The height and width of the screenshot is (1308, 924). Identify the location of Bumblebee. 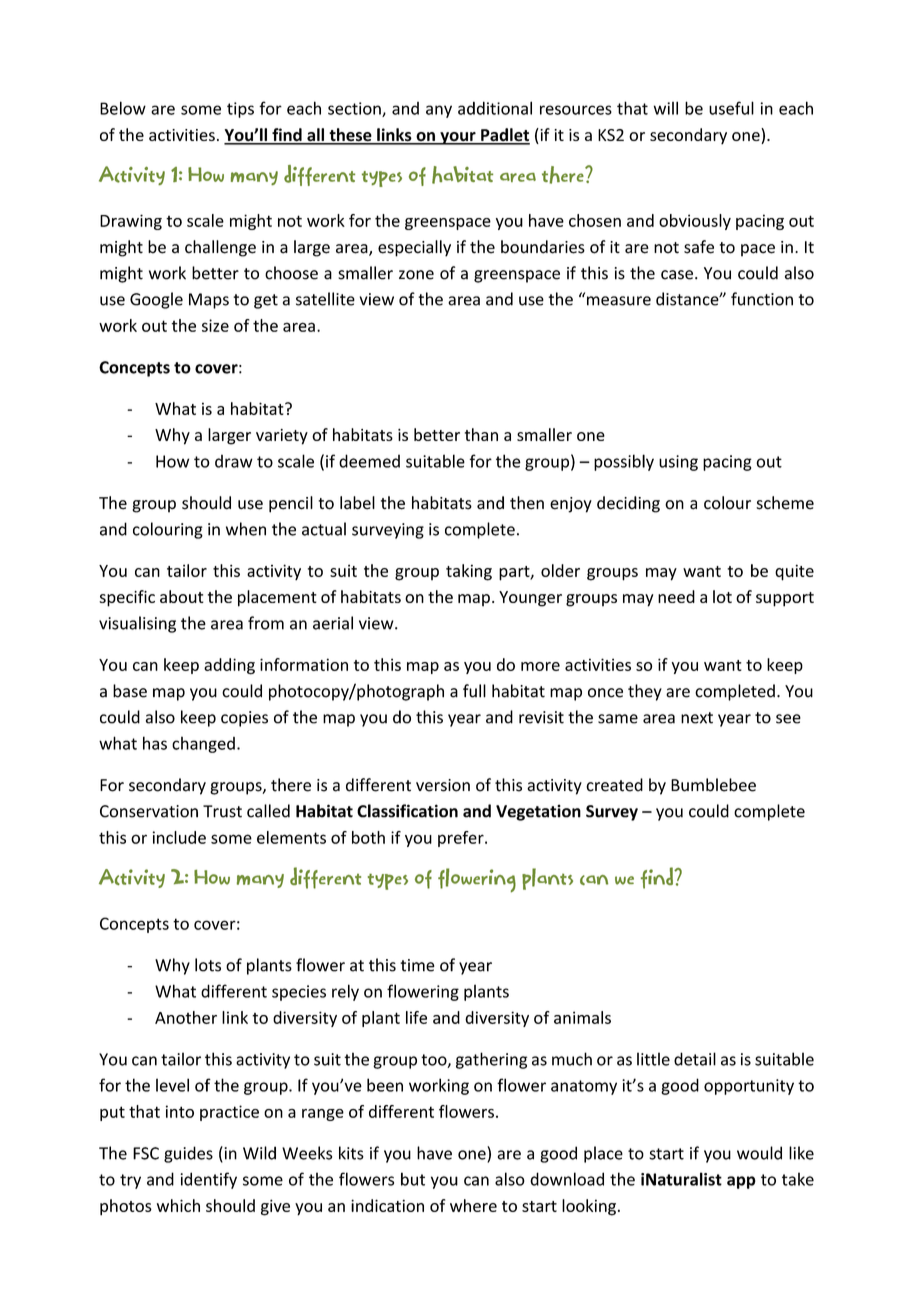
(713, 785).
